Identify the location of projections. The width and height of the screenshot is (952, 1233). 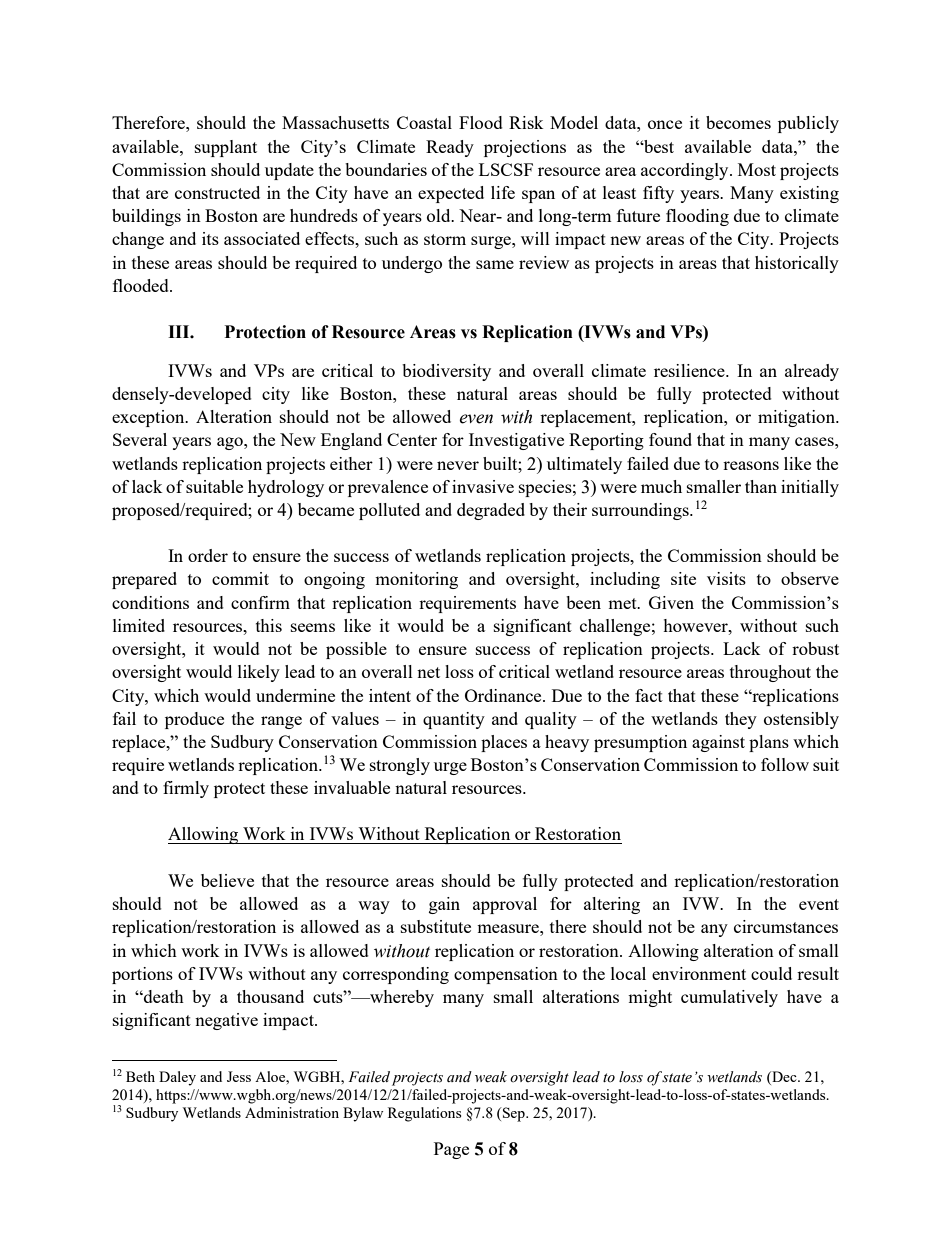
(525, 148).
